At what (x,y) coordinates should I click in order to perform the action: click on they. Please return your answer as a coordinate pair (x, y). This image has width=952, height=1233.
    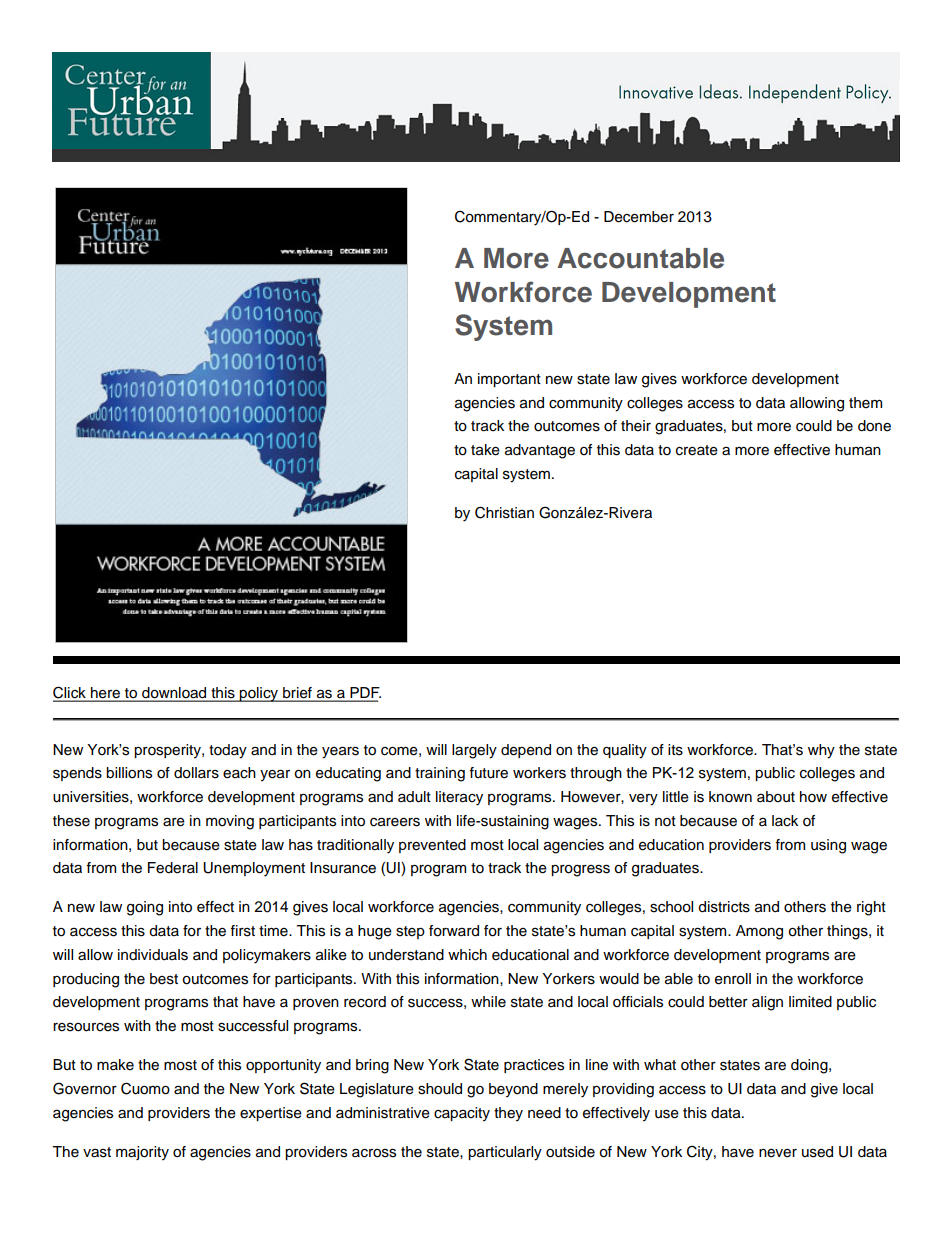
    Looking at the image, I should click on (508, 1114).
